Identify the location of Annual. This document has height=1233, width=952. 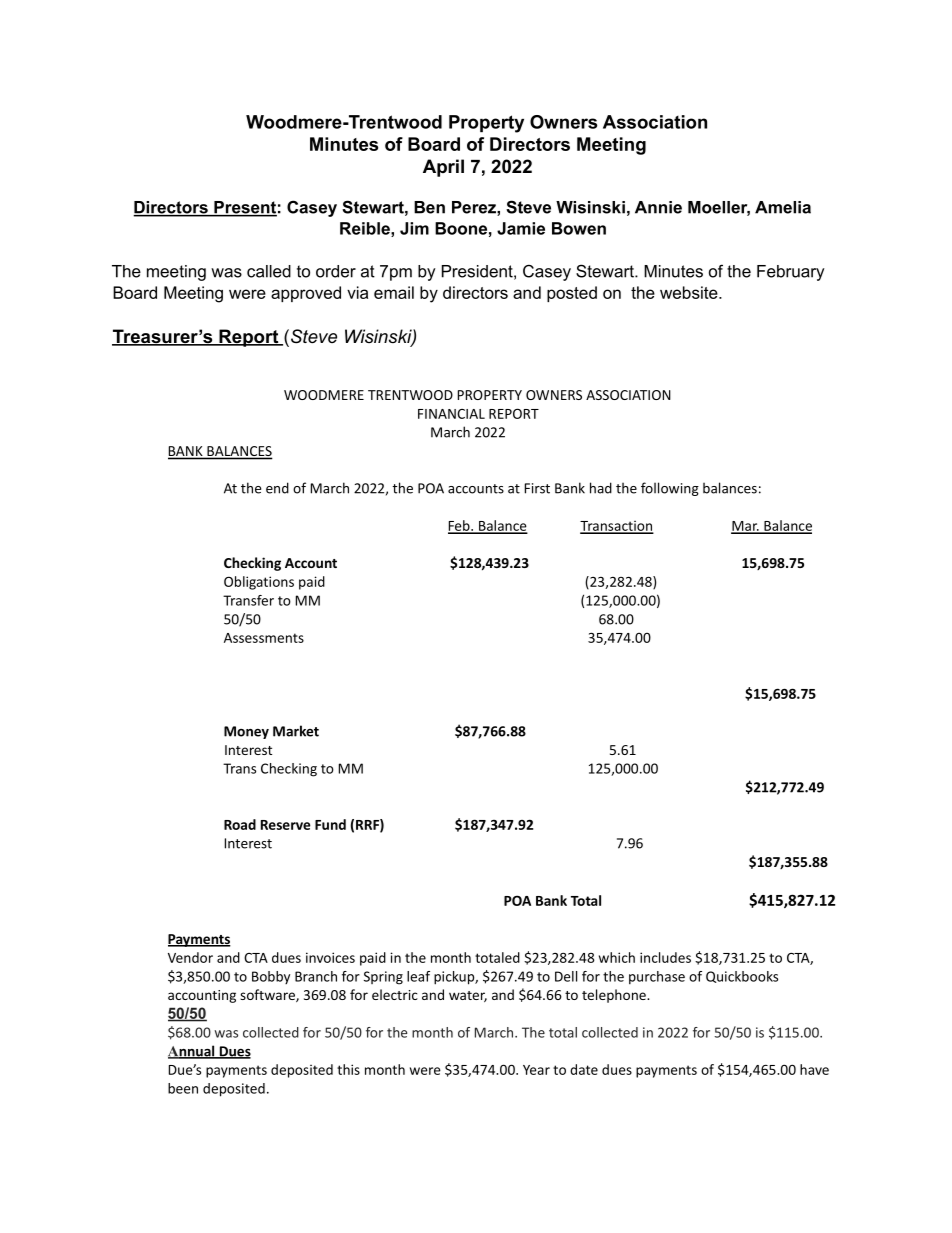
(192, 1052).
